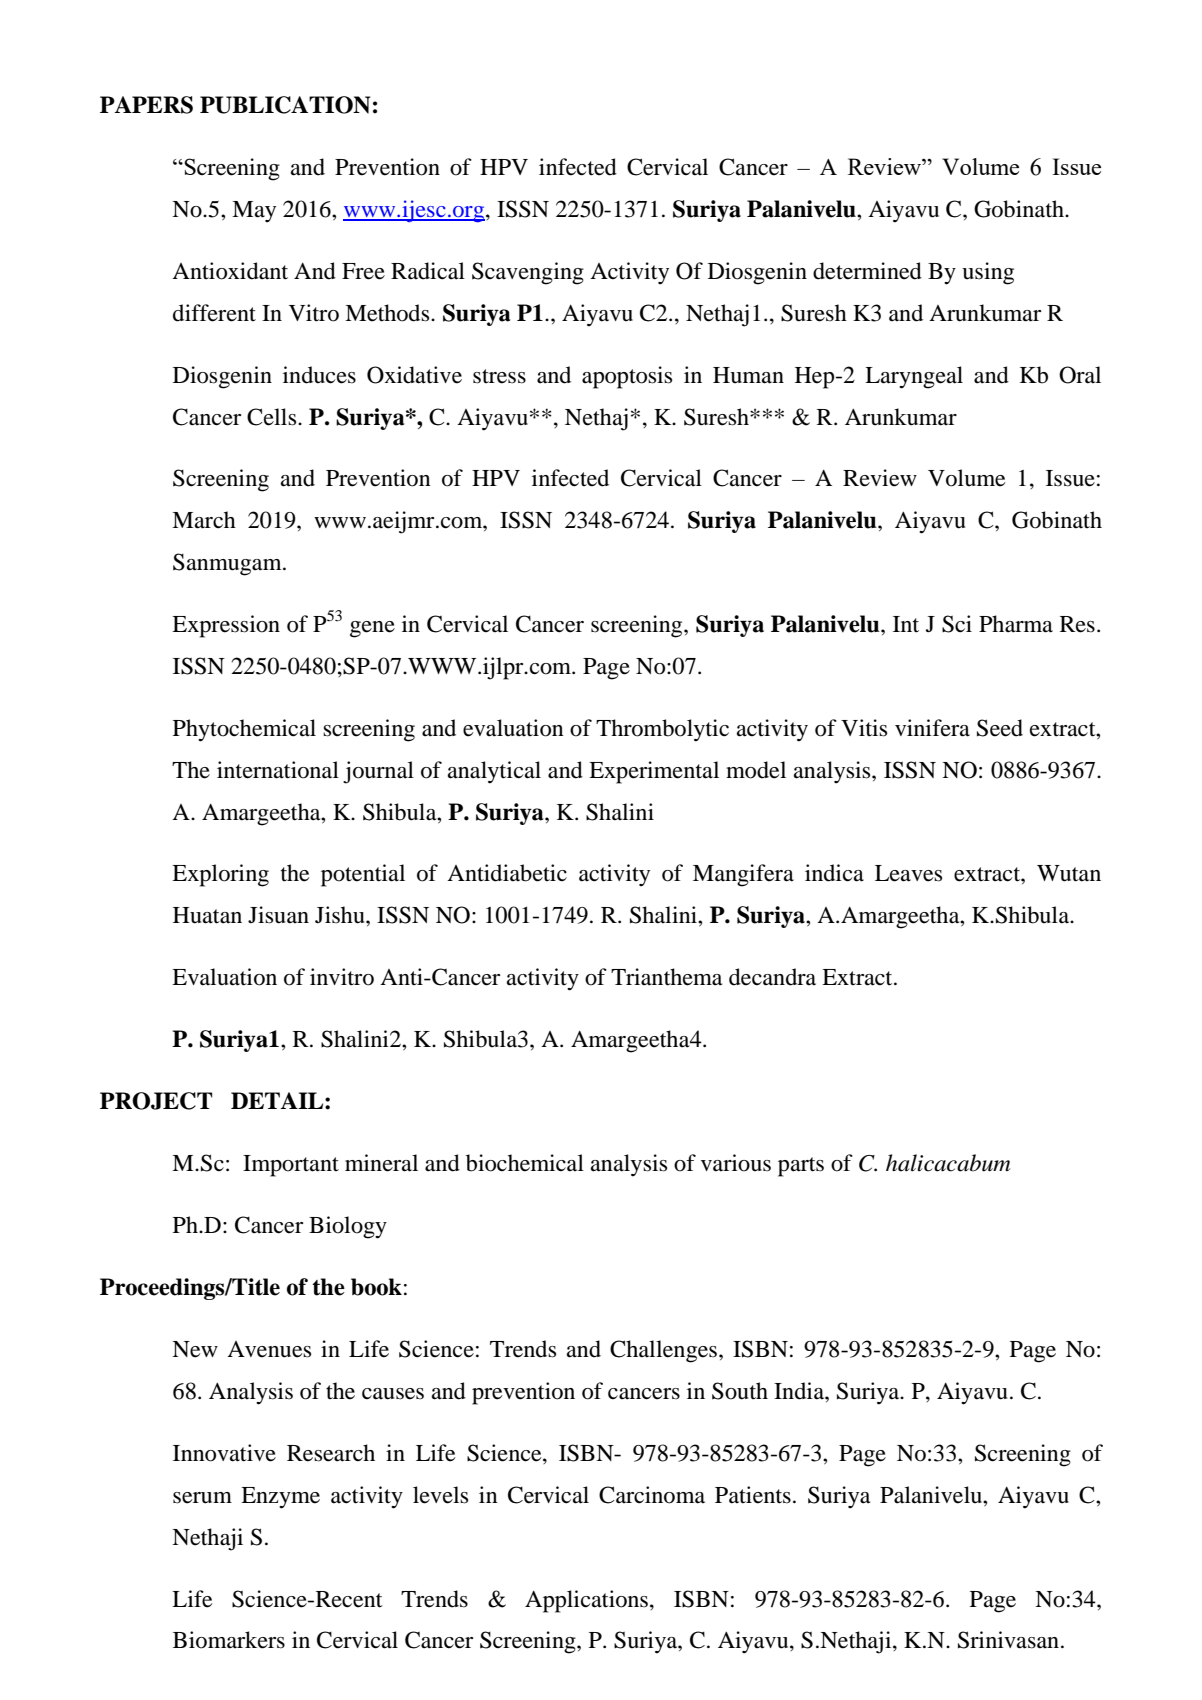 The width and height of the screenshot is (1202, 1700). What do you see at coordinates (654, 772) in the screenshot?
I see `Experimental` at bounding box center [654, 772].
